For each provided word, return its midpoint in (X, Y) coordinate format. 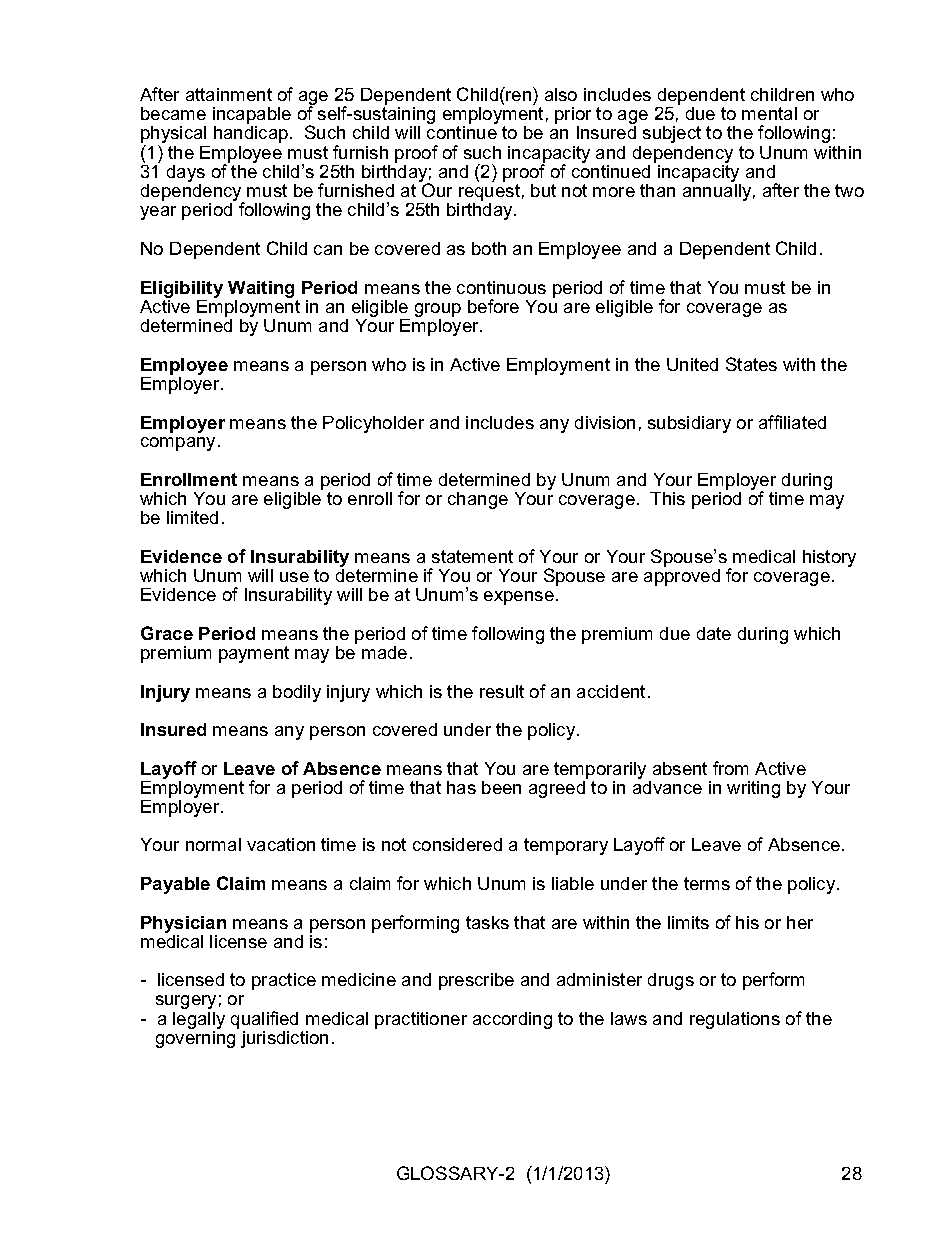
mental (769, 113)
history (829, 558)
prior (573, 115)
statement (472, 556)
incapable (252, 115)
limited (192, 517)
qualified (264, 1020)
